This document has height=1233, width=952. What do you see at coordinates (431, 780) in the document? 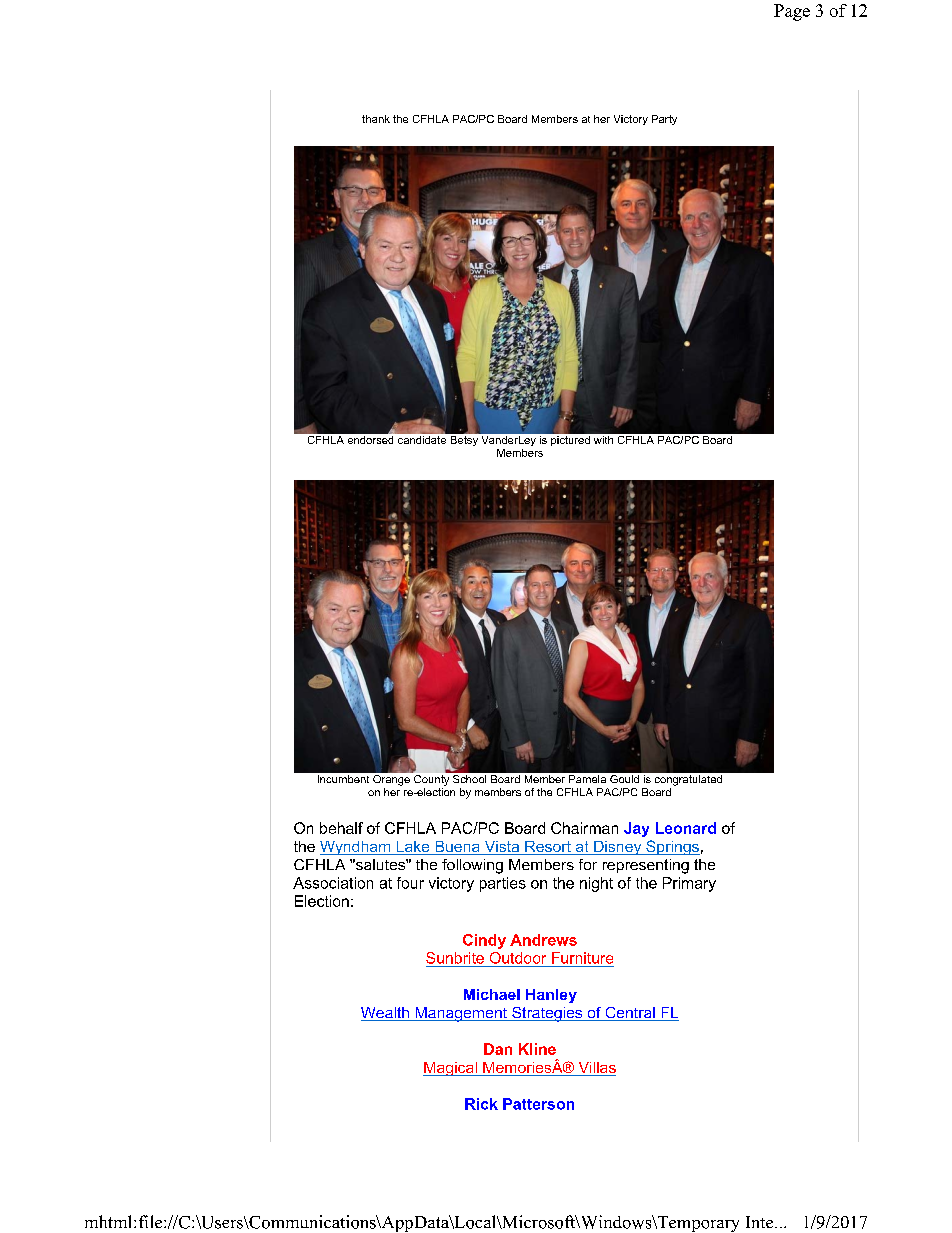
I see `County` at bounding box center [431, 780].
